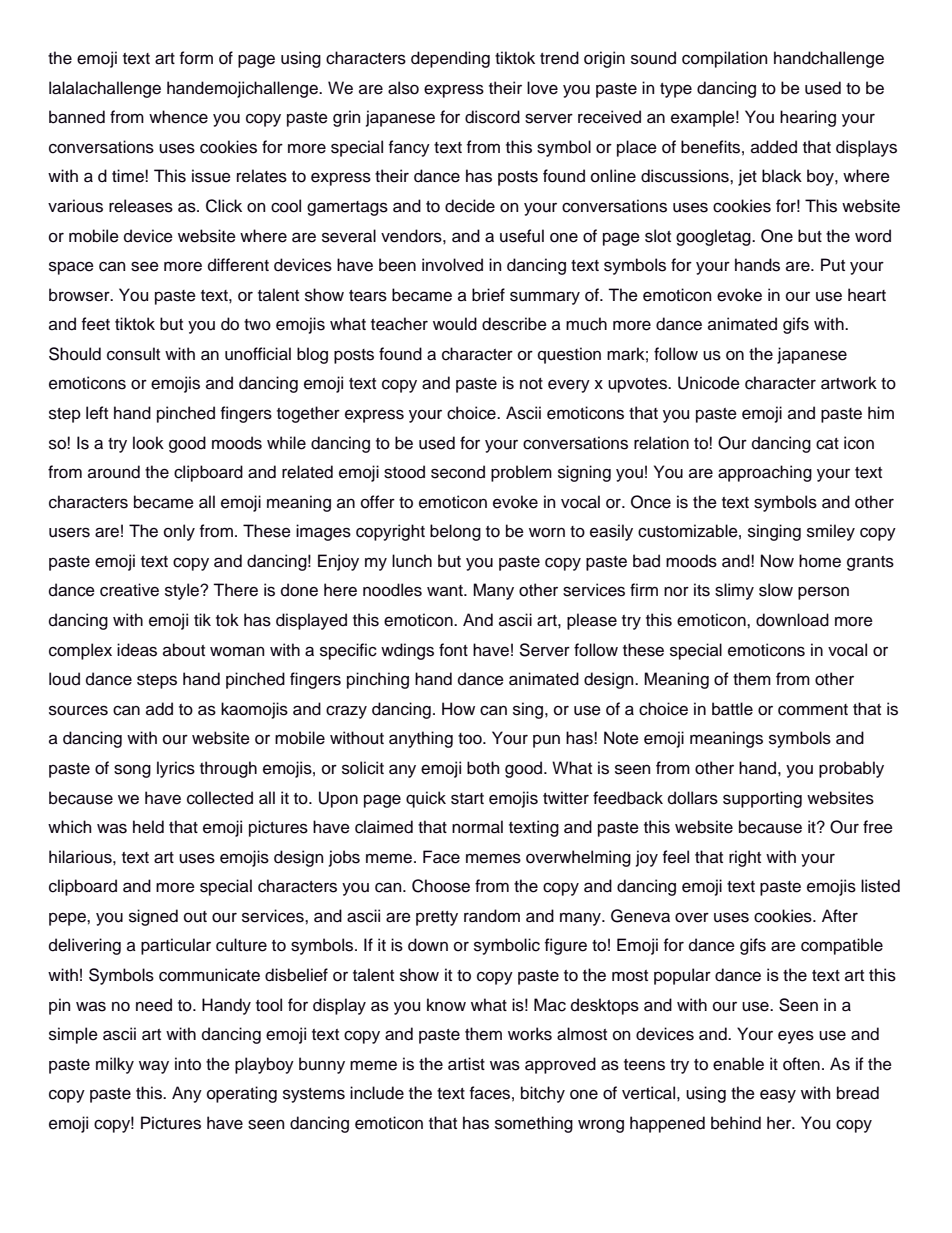 The image size is (952, 1233). What do you see at coordinates (154, 1067) in the document?
I see `way` at bounding box center [154, 1067].
